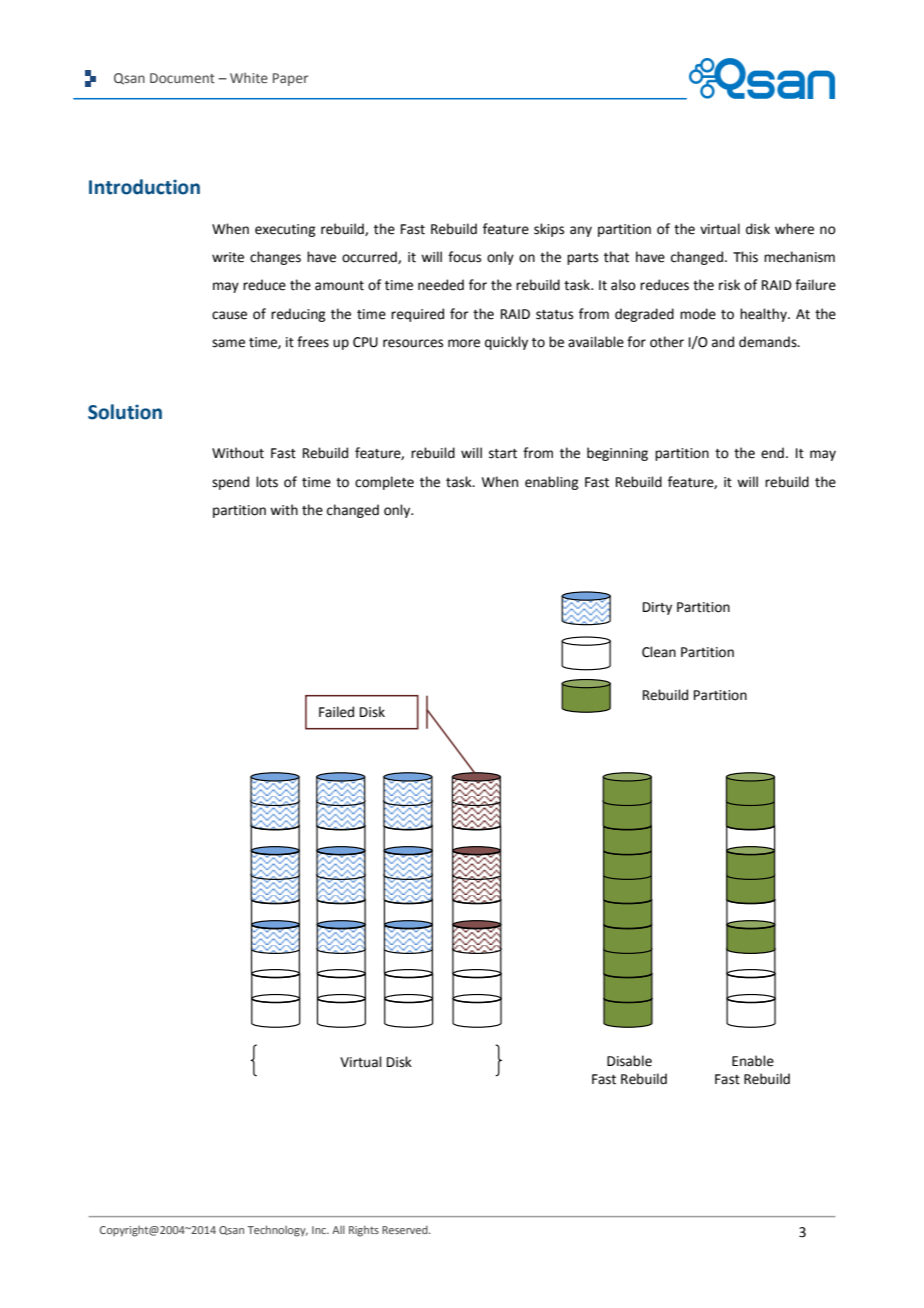 The image size is (924, 1308). What do you see at coordinates (657, 608) in the document?
I see `Dirty` at bounding box center [657, 608].
